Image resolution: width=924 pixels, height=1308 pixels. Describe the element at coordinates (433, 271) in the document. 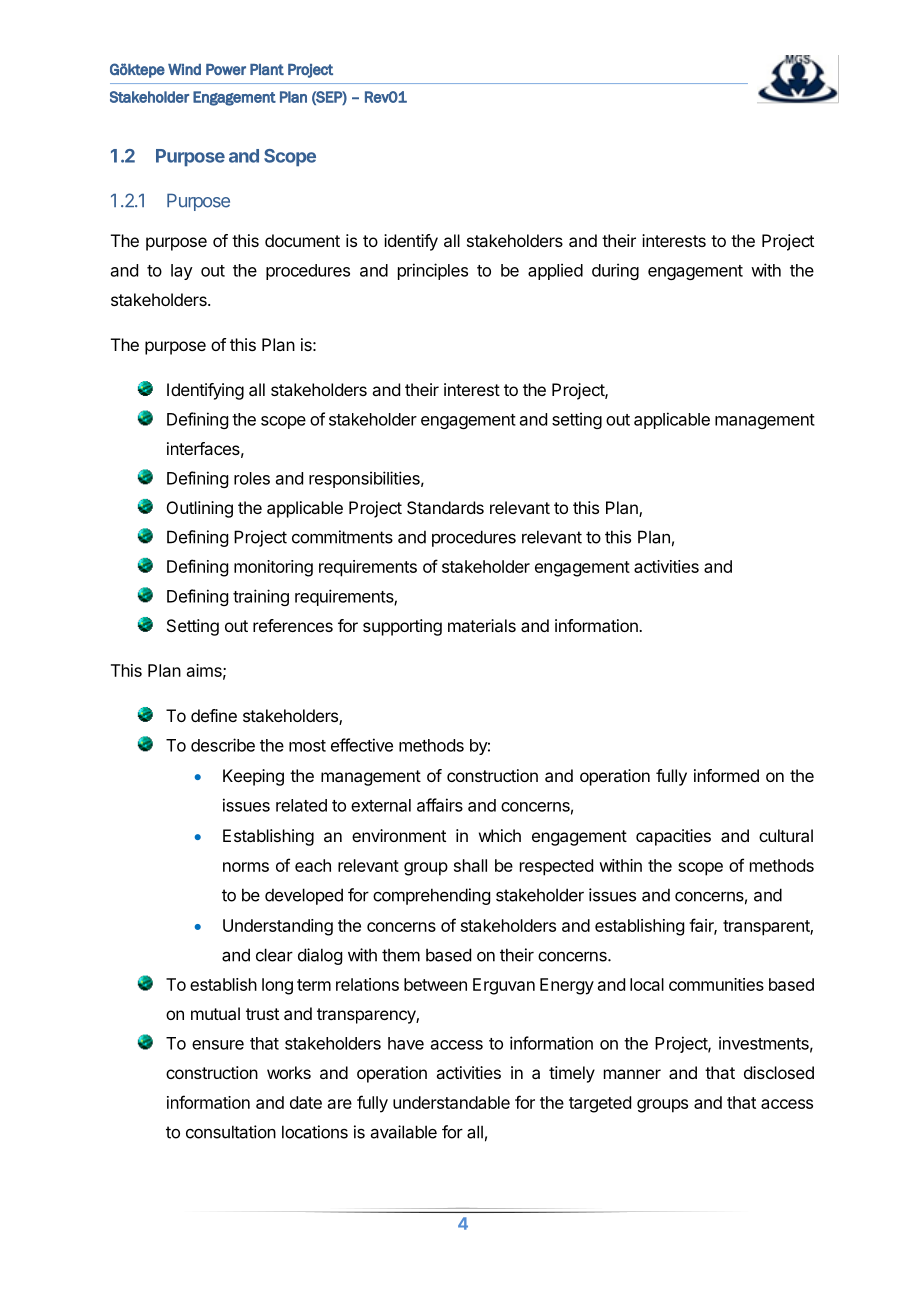

I see `principles` at that location.
